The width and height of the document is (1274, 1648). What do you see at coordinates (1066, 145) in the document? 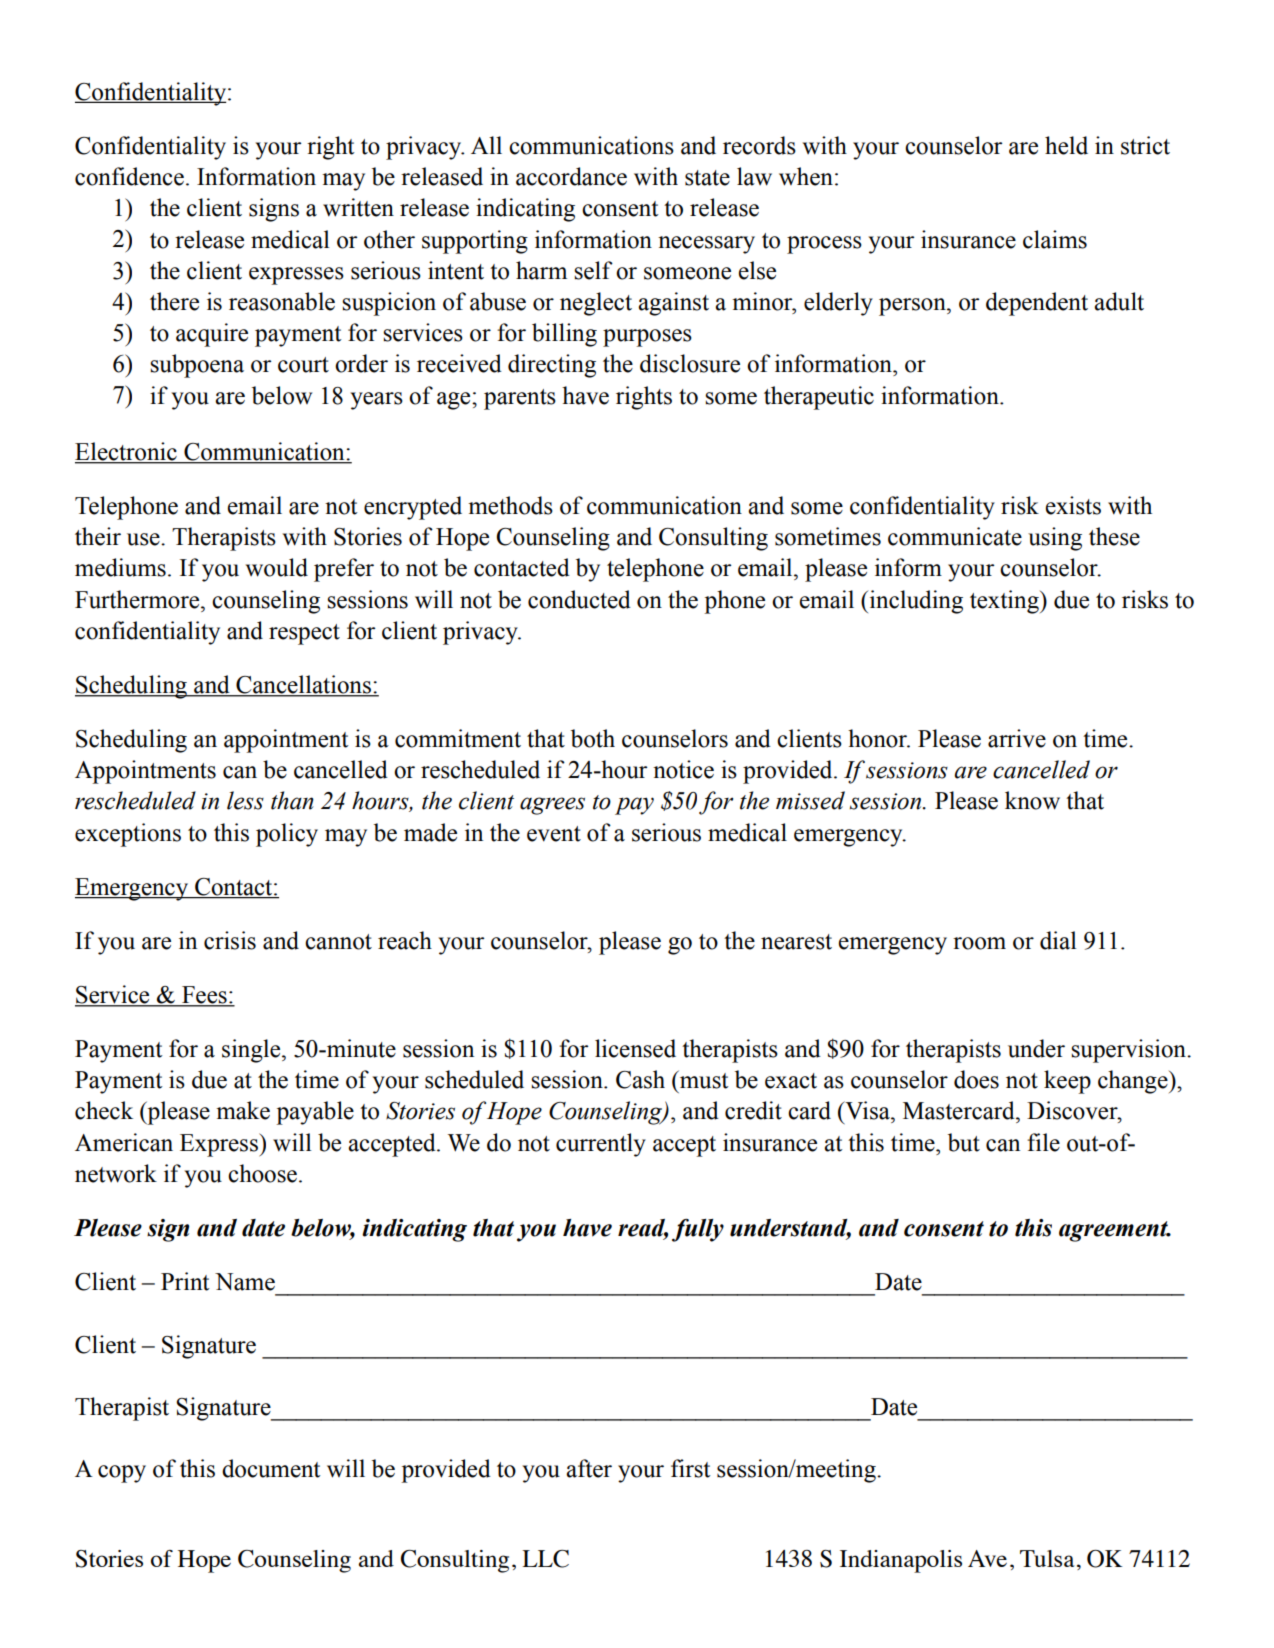
I see `held` at bounding box center [1066, 145].
